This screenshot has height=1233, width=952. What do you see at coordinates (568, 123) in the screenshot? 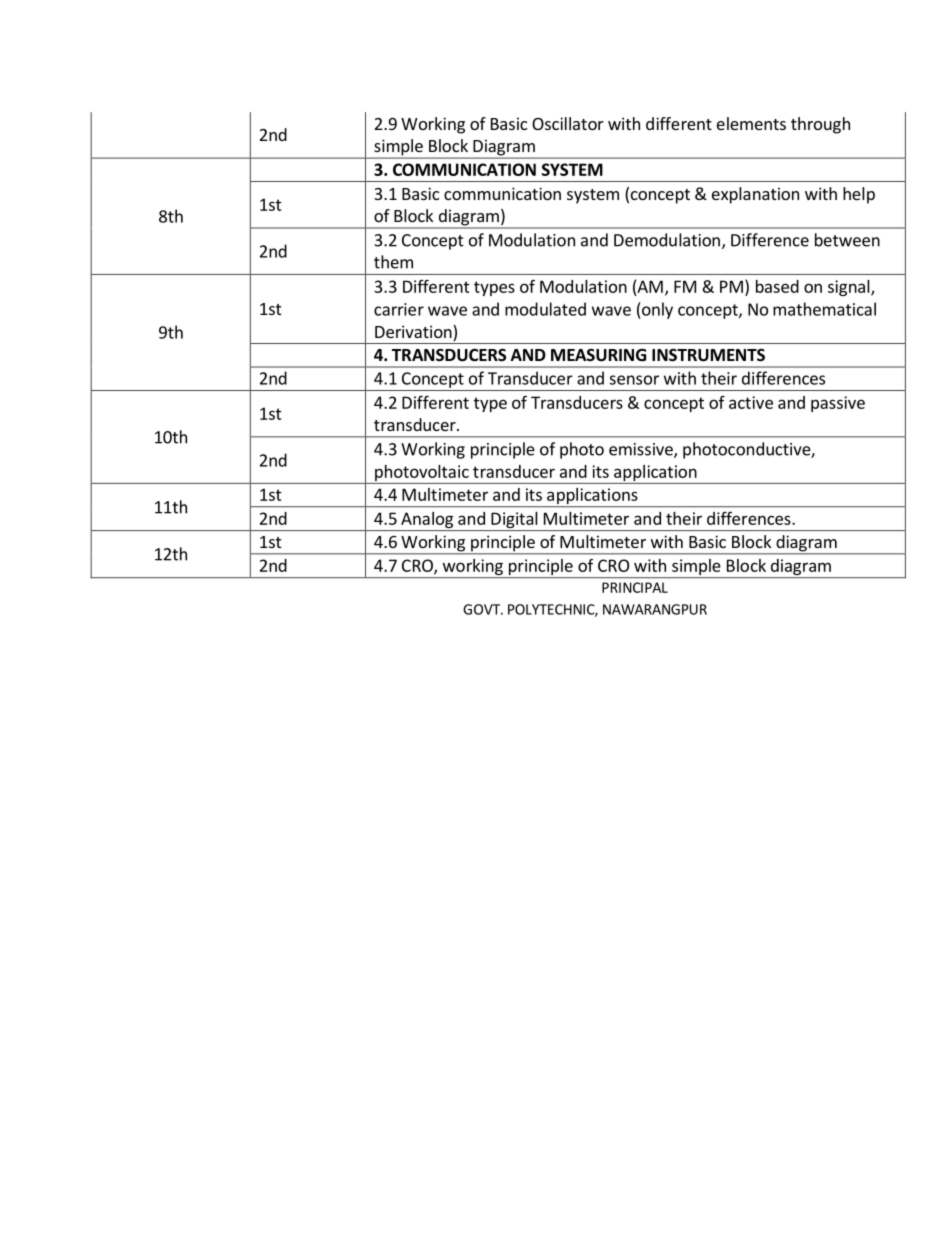
I see `Oscillator` at bounding box center [568, 123].
